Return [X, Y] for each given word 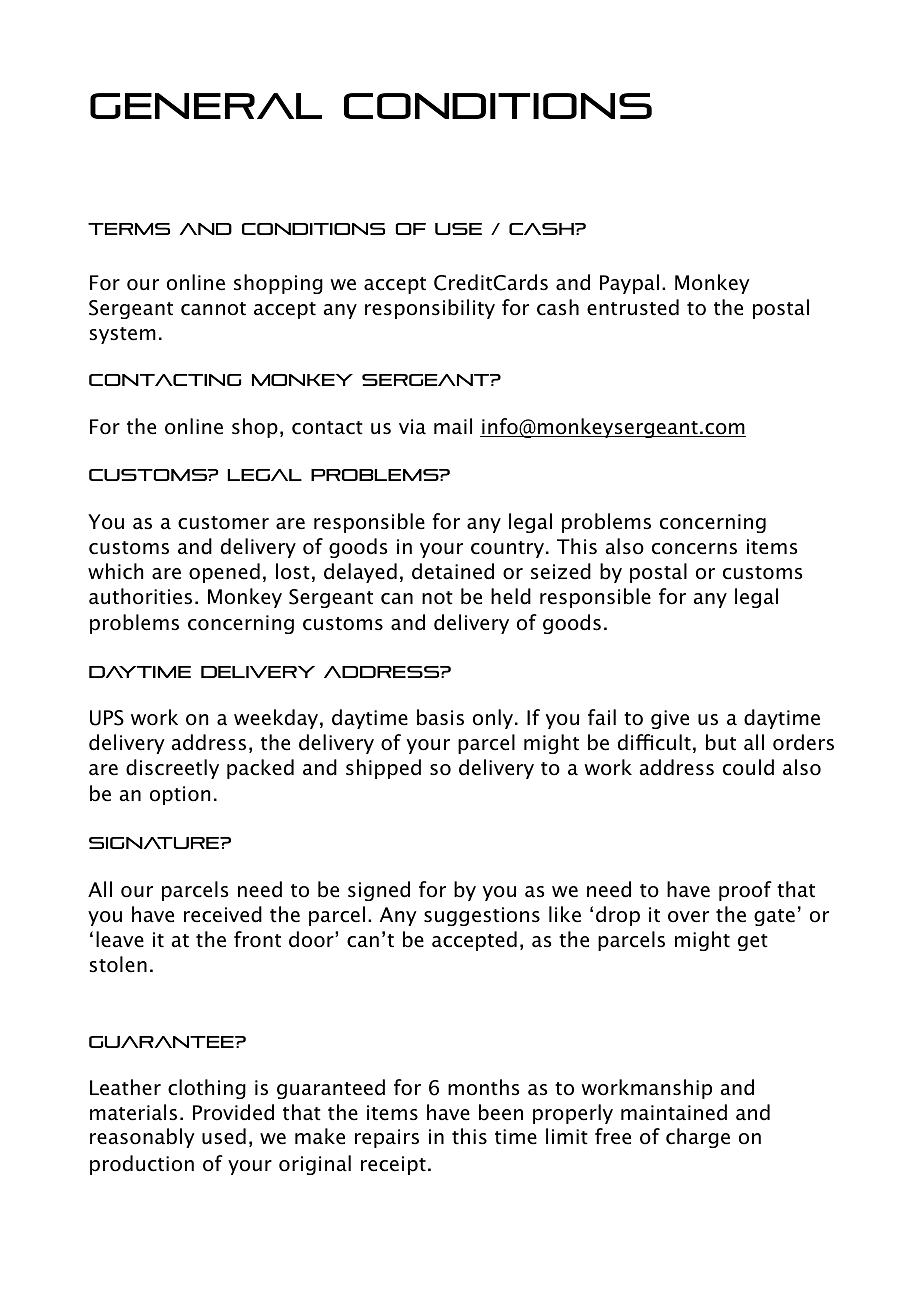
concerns [694, 549]
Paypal [629, 284]
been [501, 1112]
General [206, 106]
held [511, 596]
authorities [140, 596]
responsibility [430, 309]
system [122, 335]
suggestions [482, 916]
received [223, 914]
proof [745, 891]
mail [453, 426]
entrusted [633, 307]
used [224, 1136]
